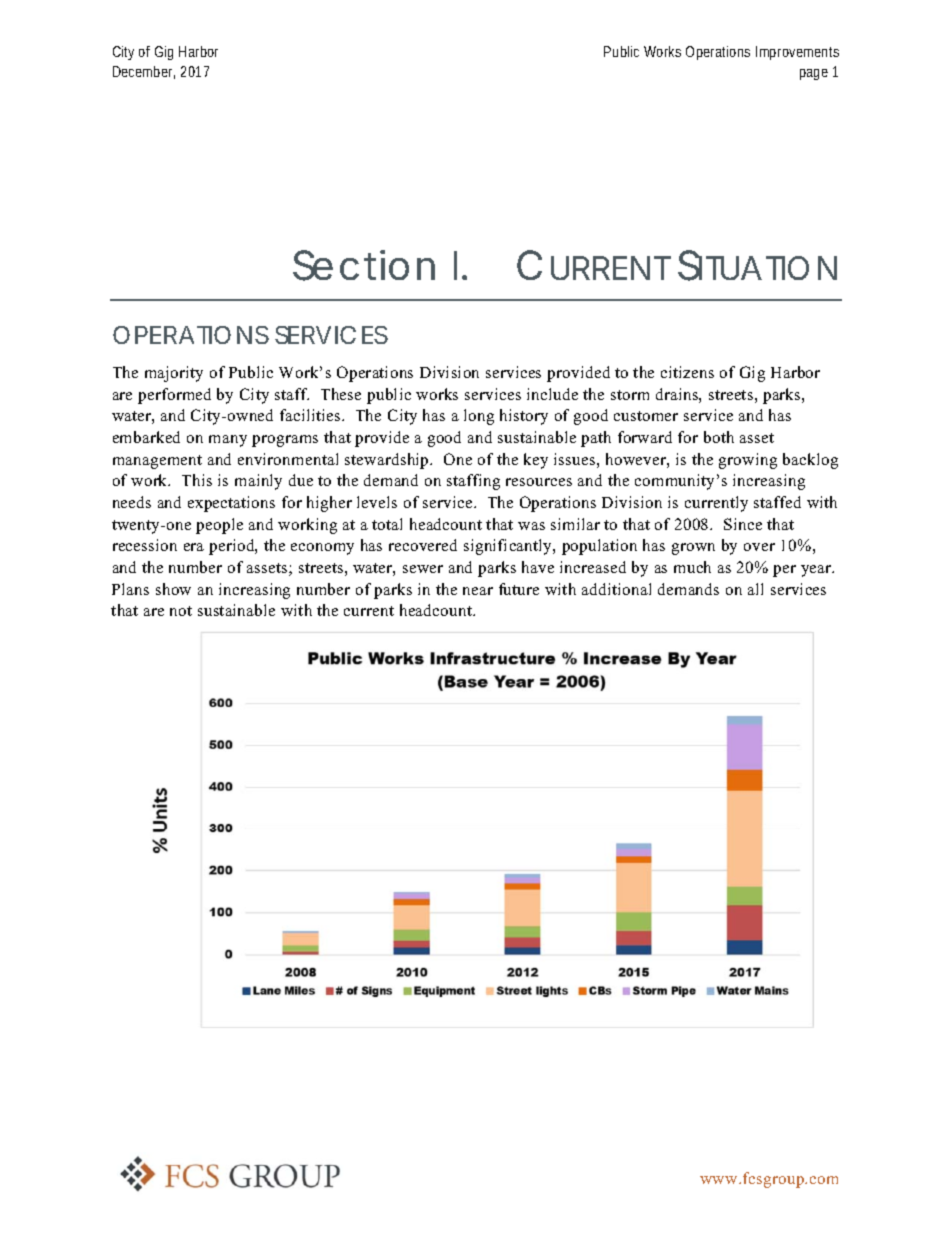 The image size is (952, 1233). What do you see at coordinates (814, 74) in the screenshot?
I see `page` at bounding box center [814, 74].
